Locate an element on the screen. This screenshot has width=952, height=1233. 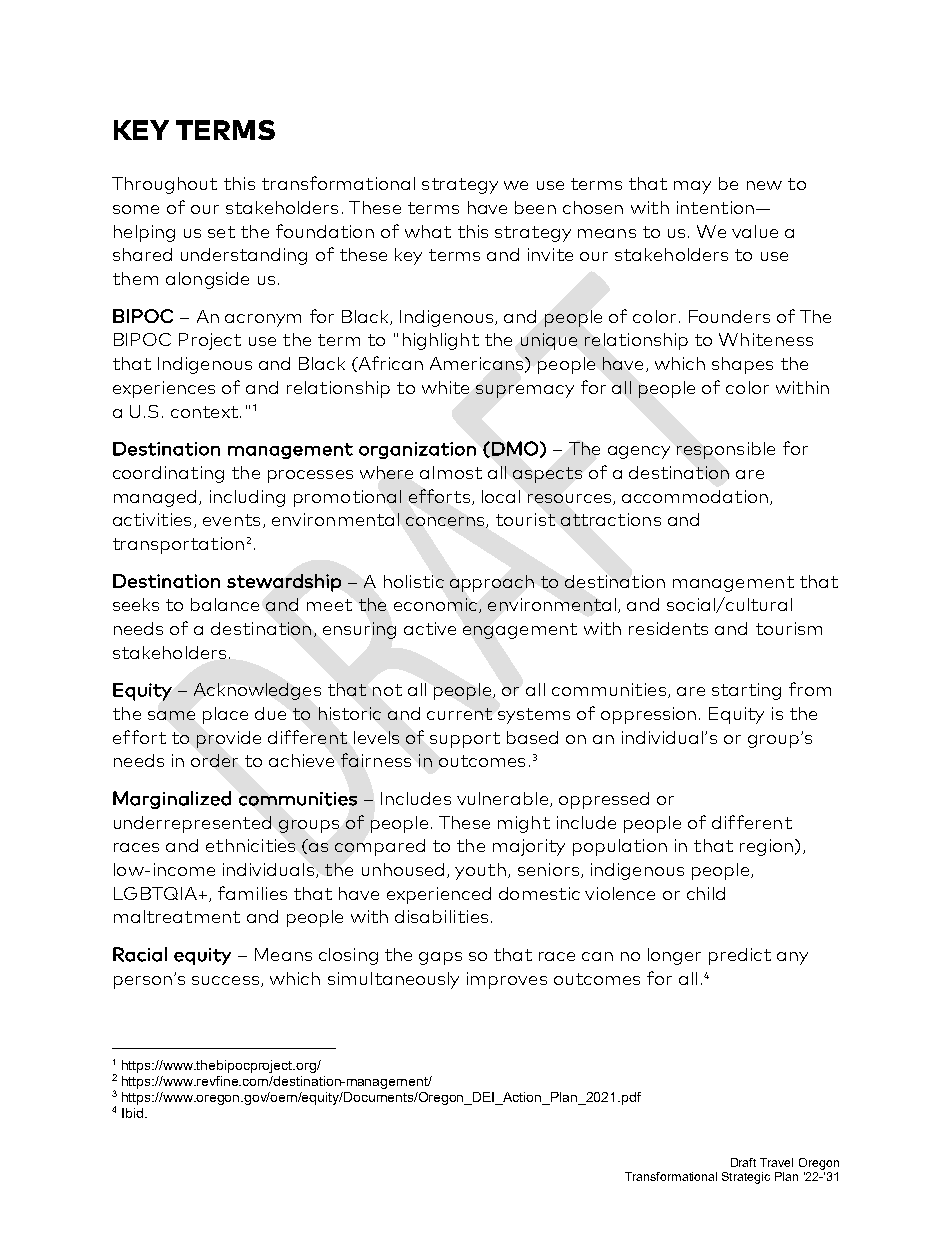
region is located at coordinates (766, 847).
